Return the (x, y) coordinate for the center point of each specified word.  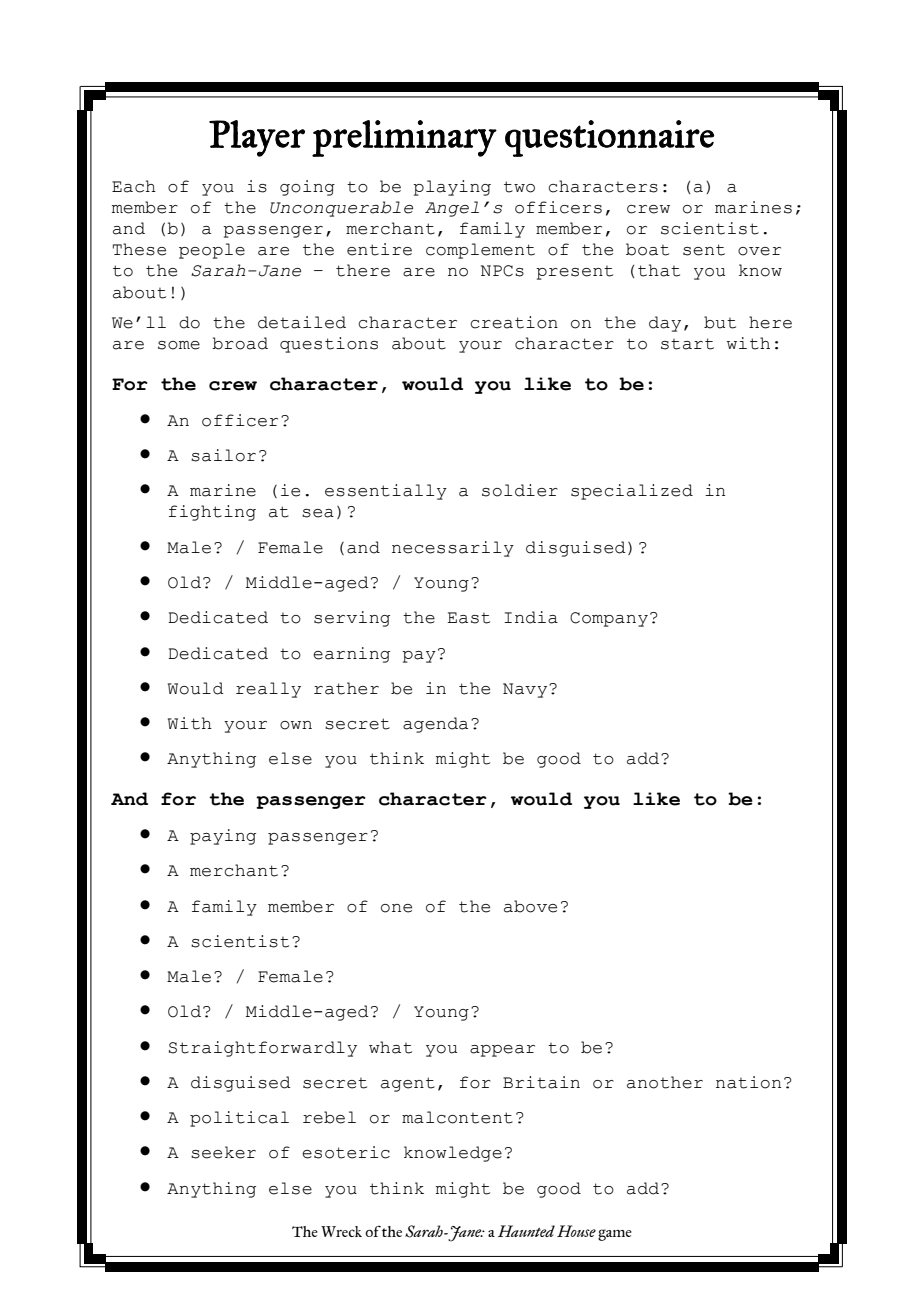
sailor (223, 455)
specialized (632, 492)
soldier (520, 490)
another (665, 1082)
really (268, 690)
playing (452, 188)
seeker (223, 1152)
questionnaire (609, 138)
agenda (435, 725)
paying (223, 837)
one (396, 908)
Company (609, 619)
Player (257, 138)
